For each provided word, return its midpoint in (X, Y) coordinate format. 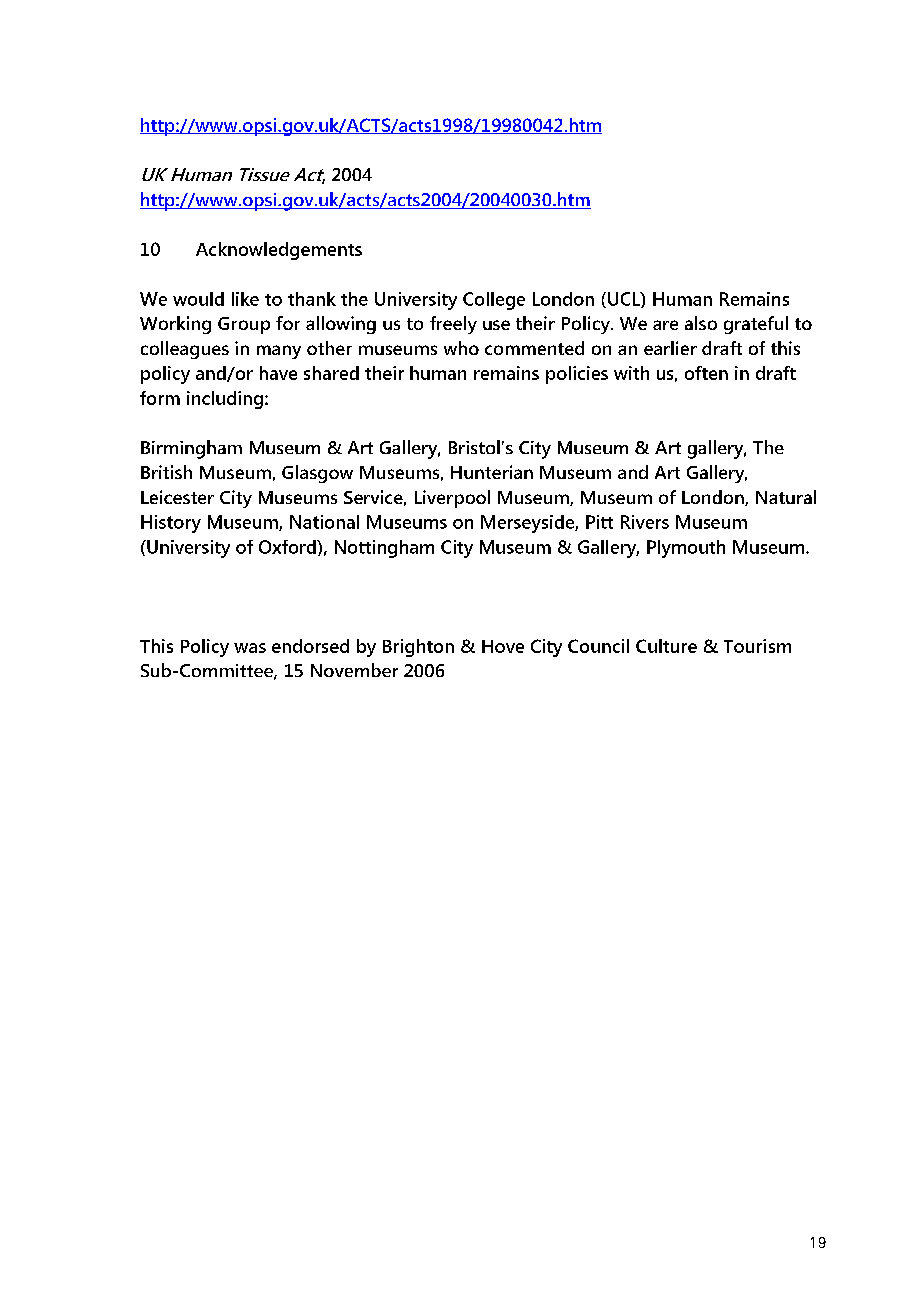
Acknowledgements (279, 251)
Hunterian (492, 472)
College (494, 301)
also (701, 323)
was (250, 648)
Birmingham (191, 449)
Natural (786, 497)
